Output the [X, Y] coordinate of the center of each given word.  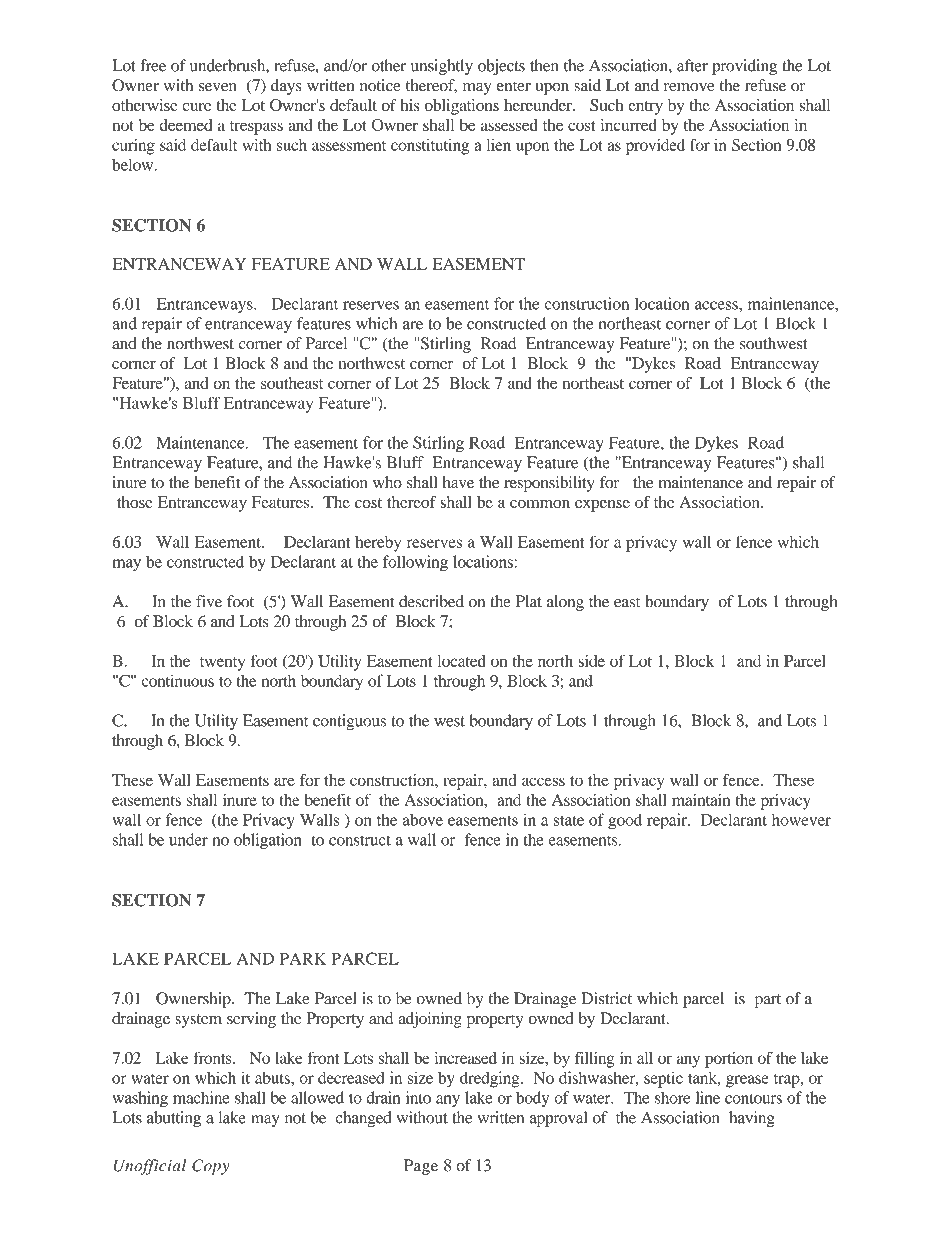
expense [602, 506]
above [422, 819]
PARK [303, 959]
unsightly [442, 67]
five [209, 601]
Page [421, 1167]
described [431, 601]
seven [218, 87]
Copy [210, 1167]
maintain [701, 799]
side [591, 660]
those [135, 502]
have [458, 482]
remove [689, 87]
